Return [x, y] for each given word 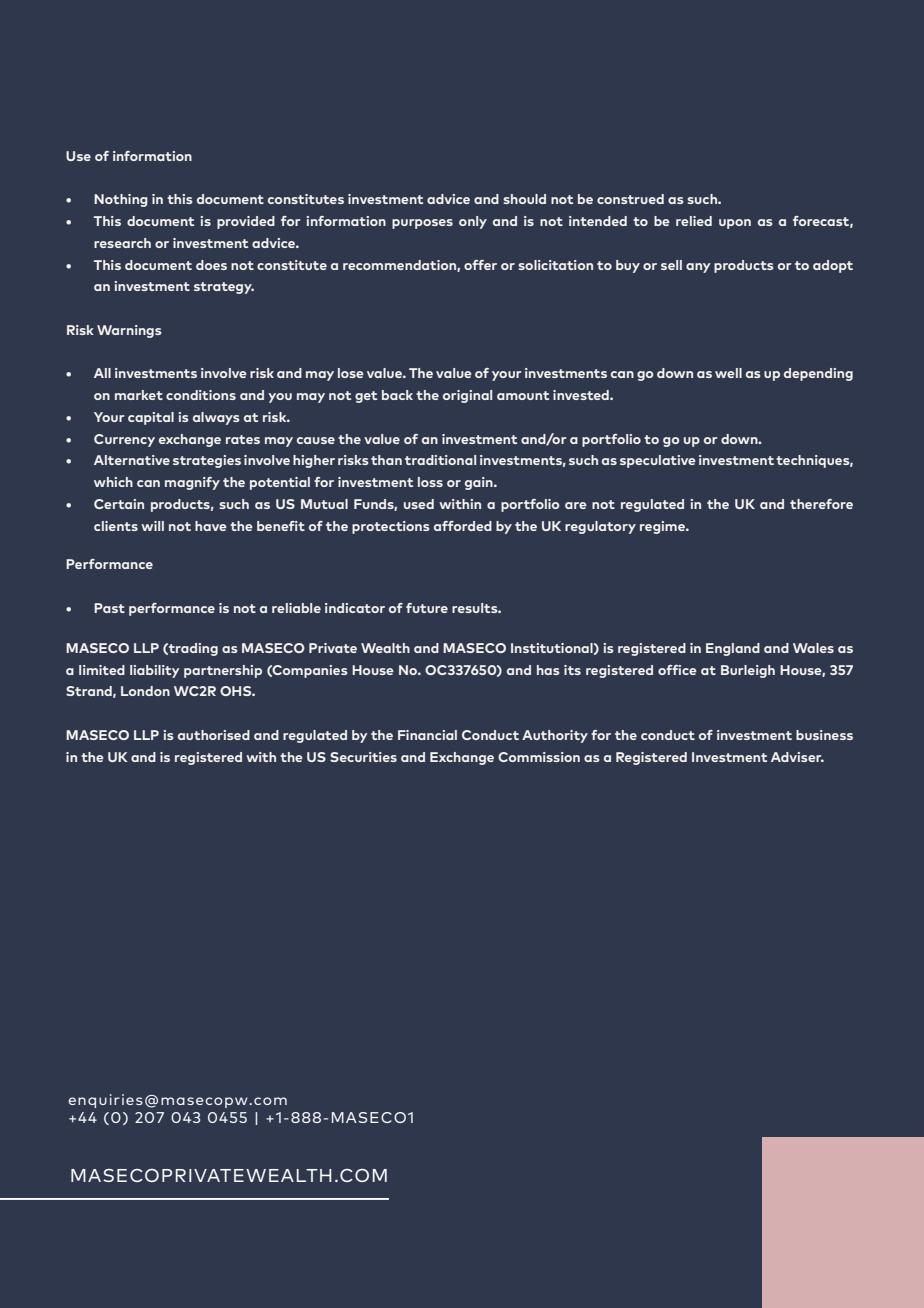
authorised [214, 735]
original [467, 396]
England [733, 649]
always [216, 418]
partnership [223, 671]
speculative [658, 461]
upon [735, 224]
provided [246, 222]
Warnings [129, 331]
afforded [463, 526]
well [728, 373]
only [473, 222]
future [427, 608]
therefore [821, 504]
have [211, 526]
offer [480, 265]
